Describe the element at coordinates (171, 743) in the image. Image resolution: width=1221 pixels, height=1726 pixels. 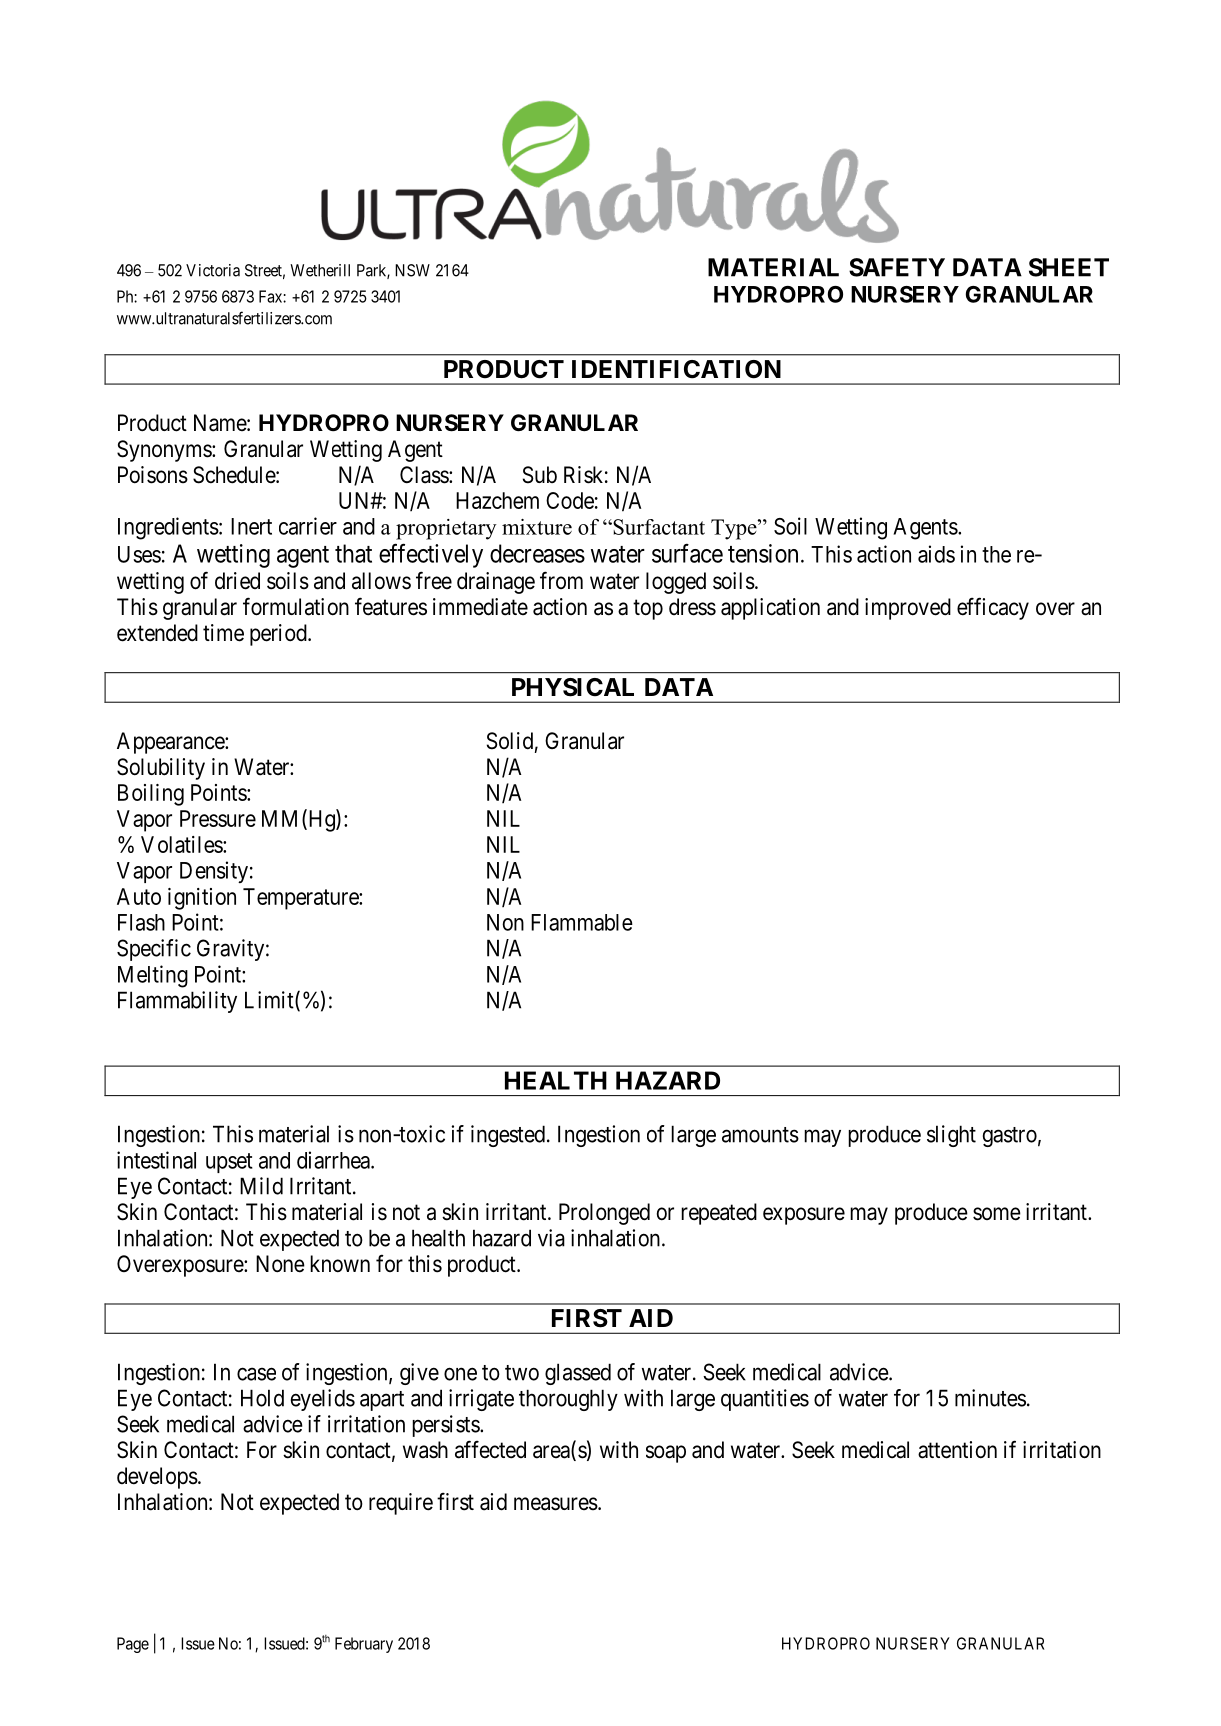
I see `Appearance` at that location.
